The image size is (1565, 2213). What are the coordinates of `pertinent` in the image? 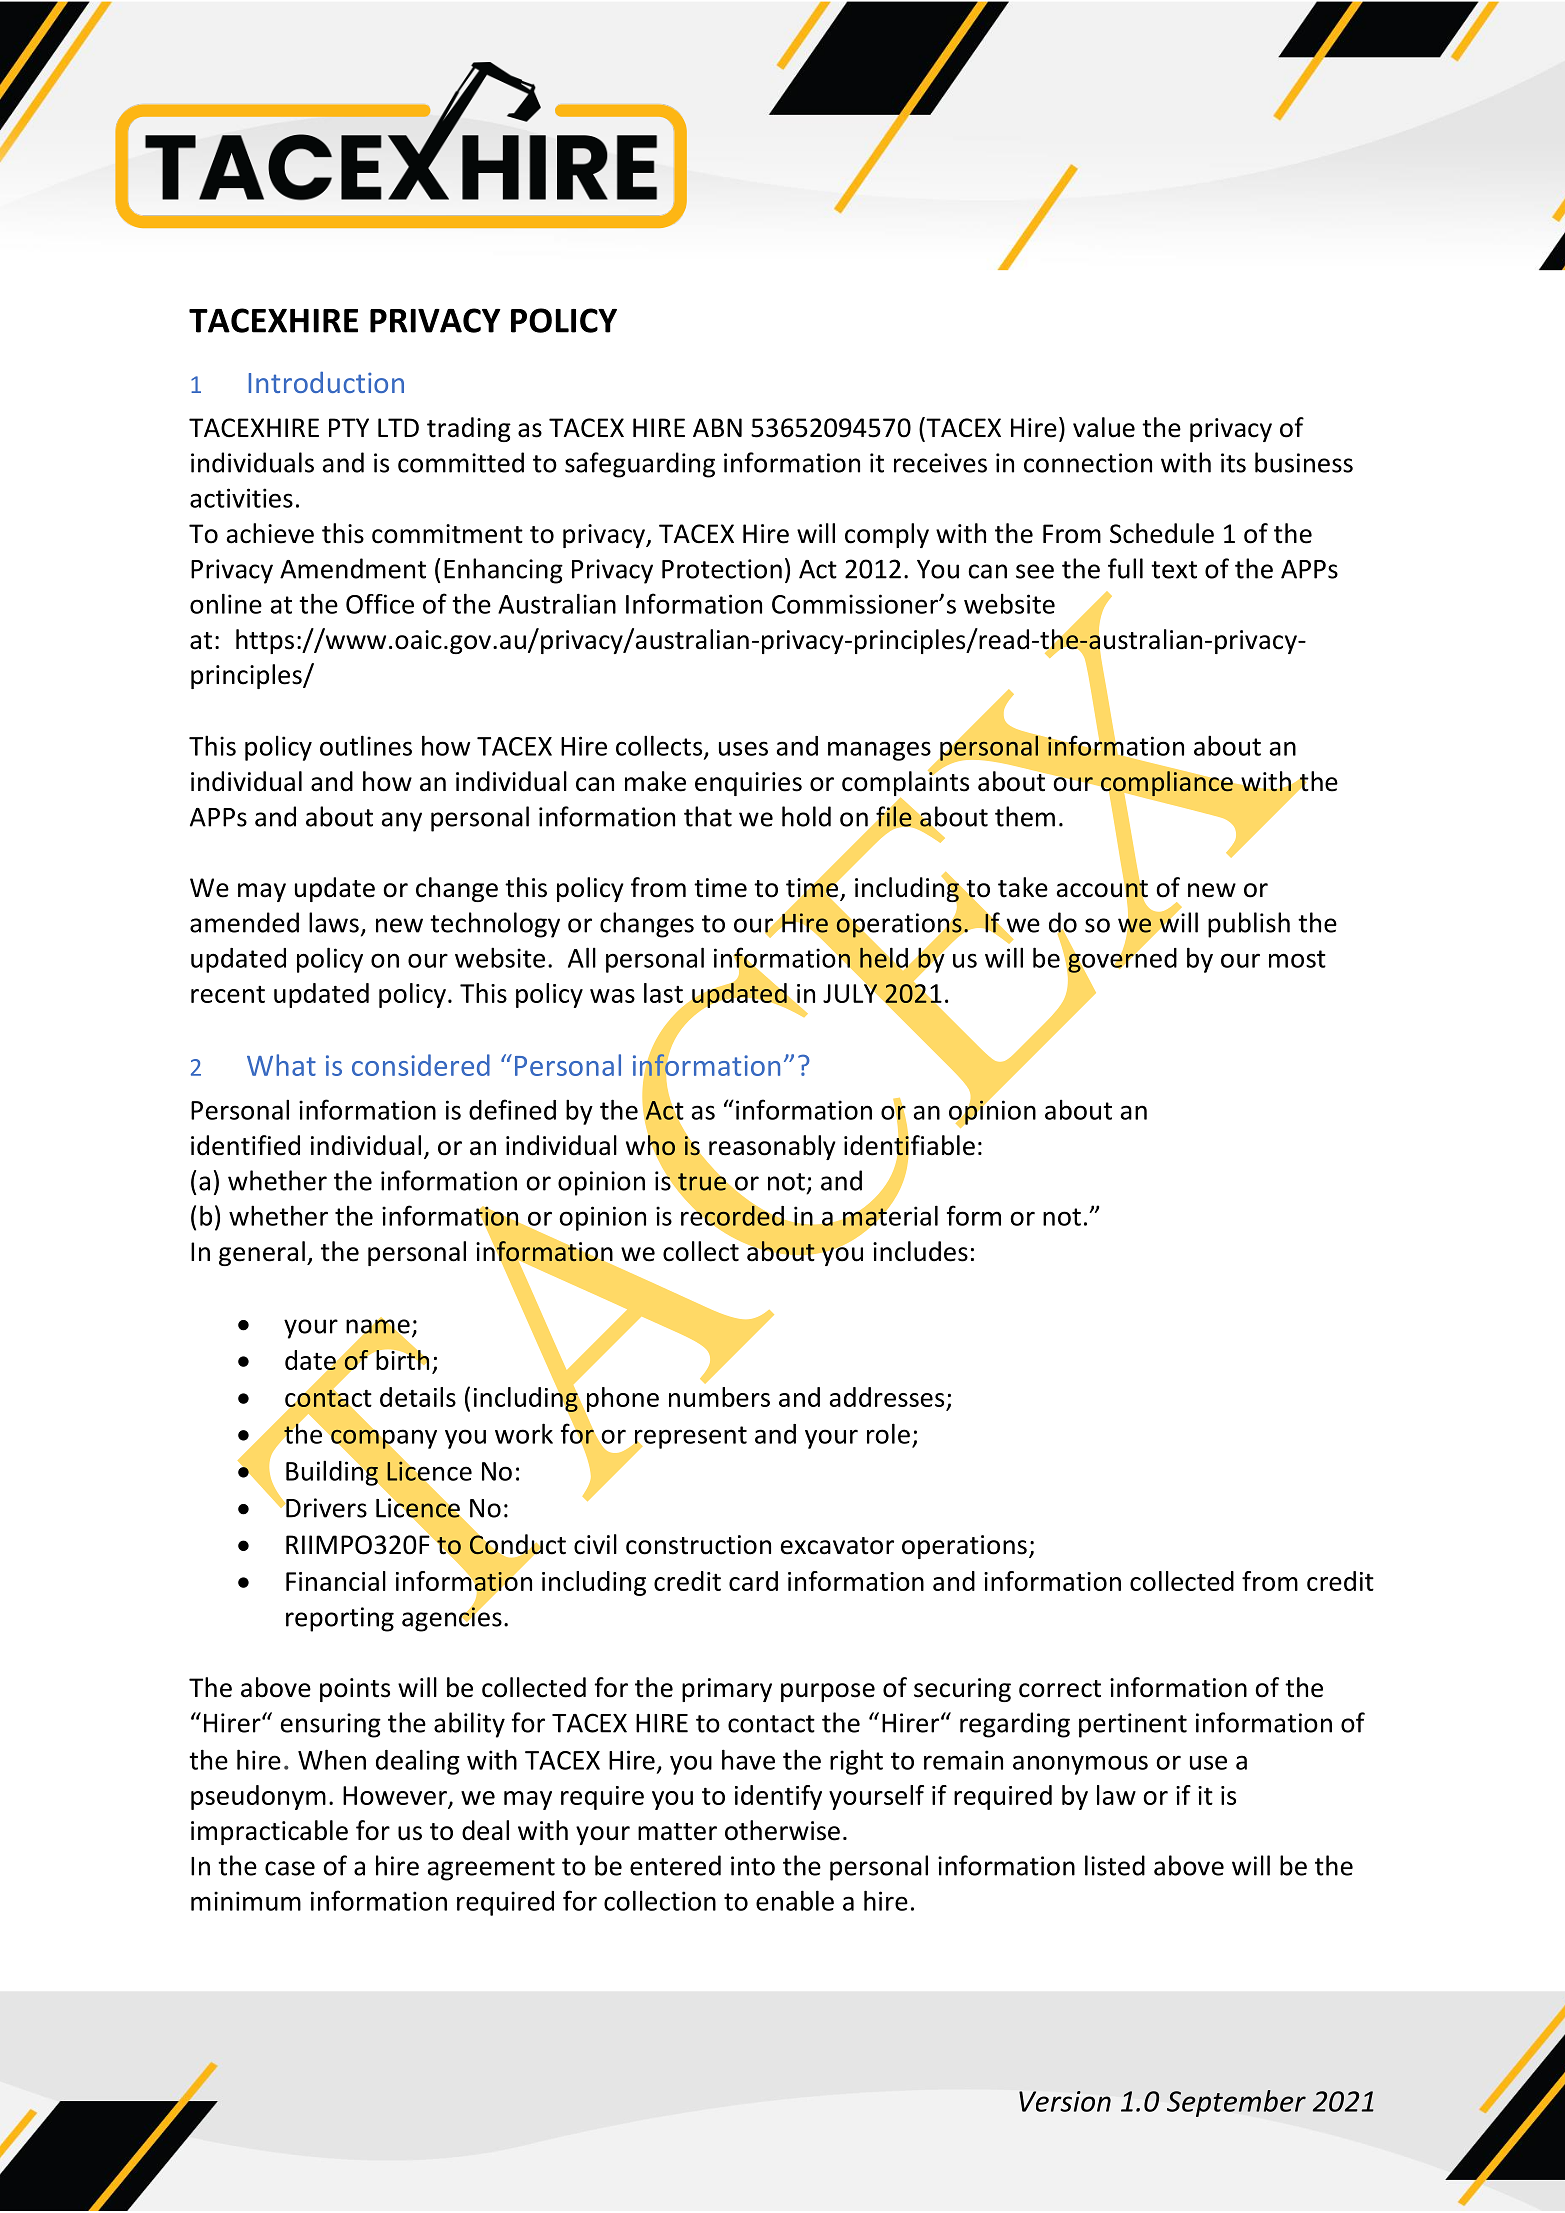 It's located at (1133, 1725).
